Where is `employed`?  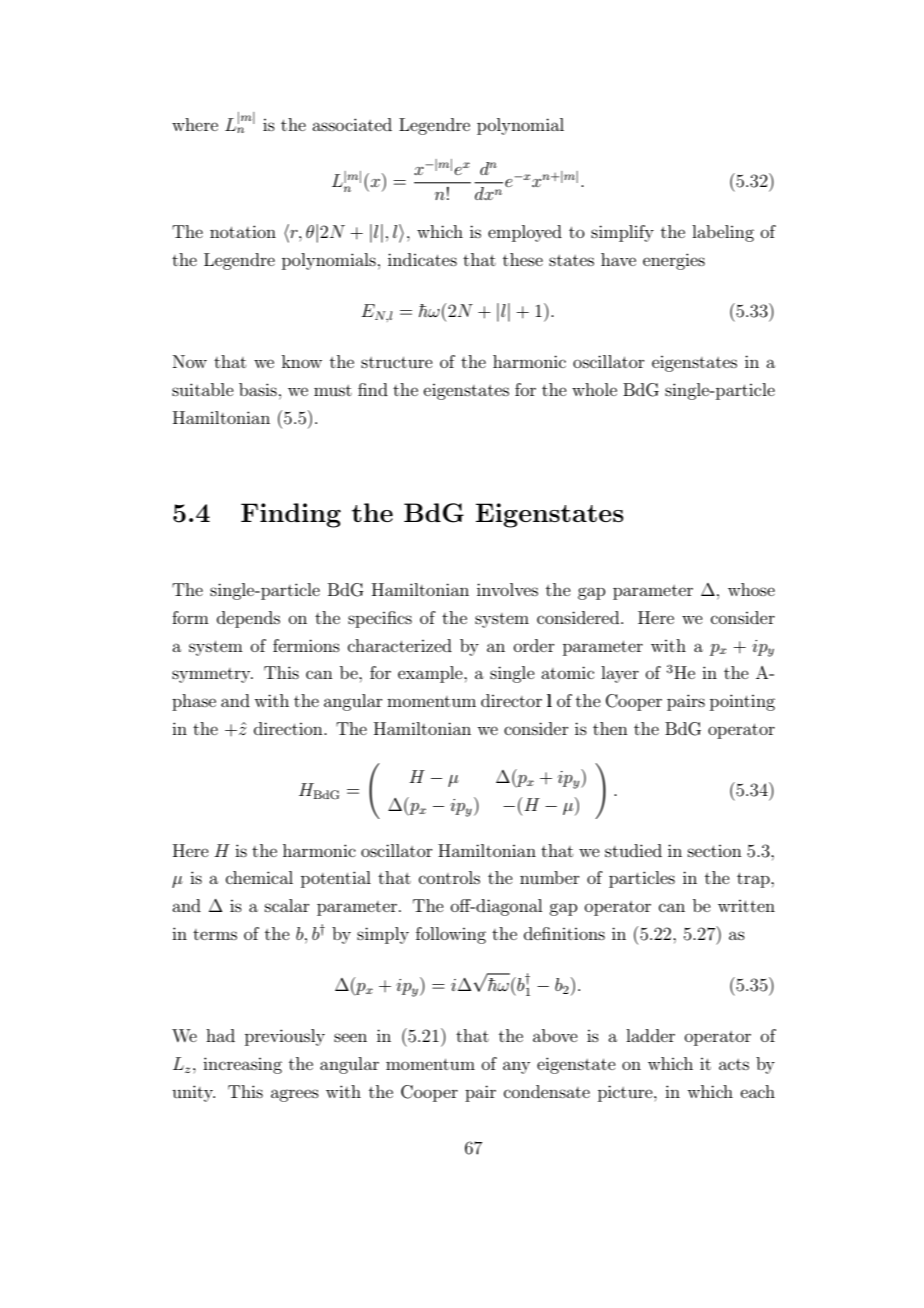 employed is located at coordinates (525, 233).
